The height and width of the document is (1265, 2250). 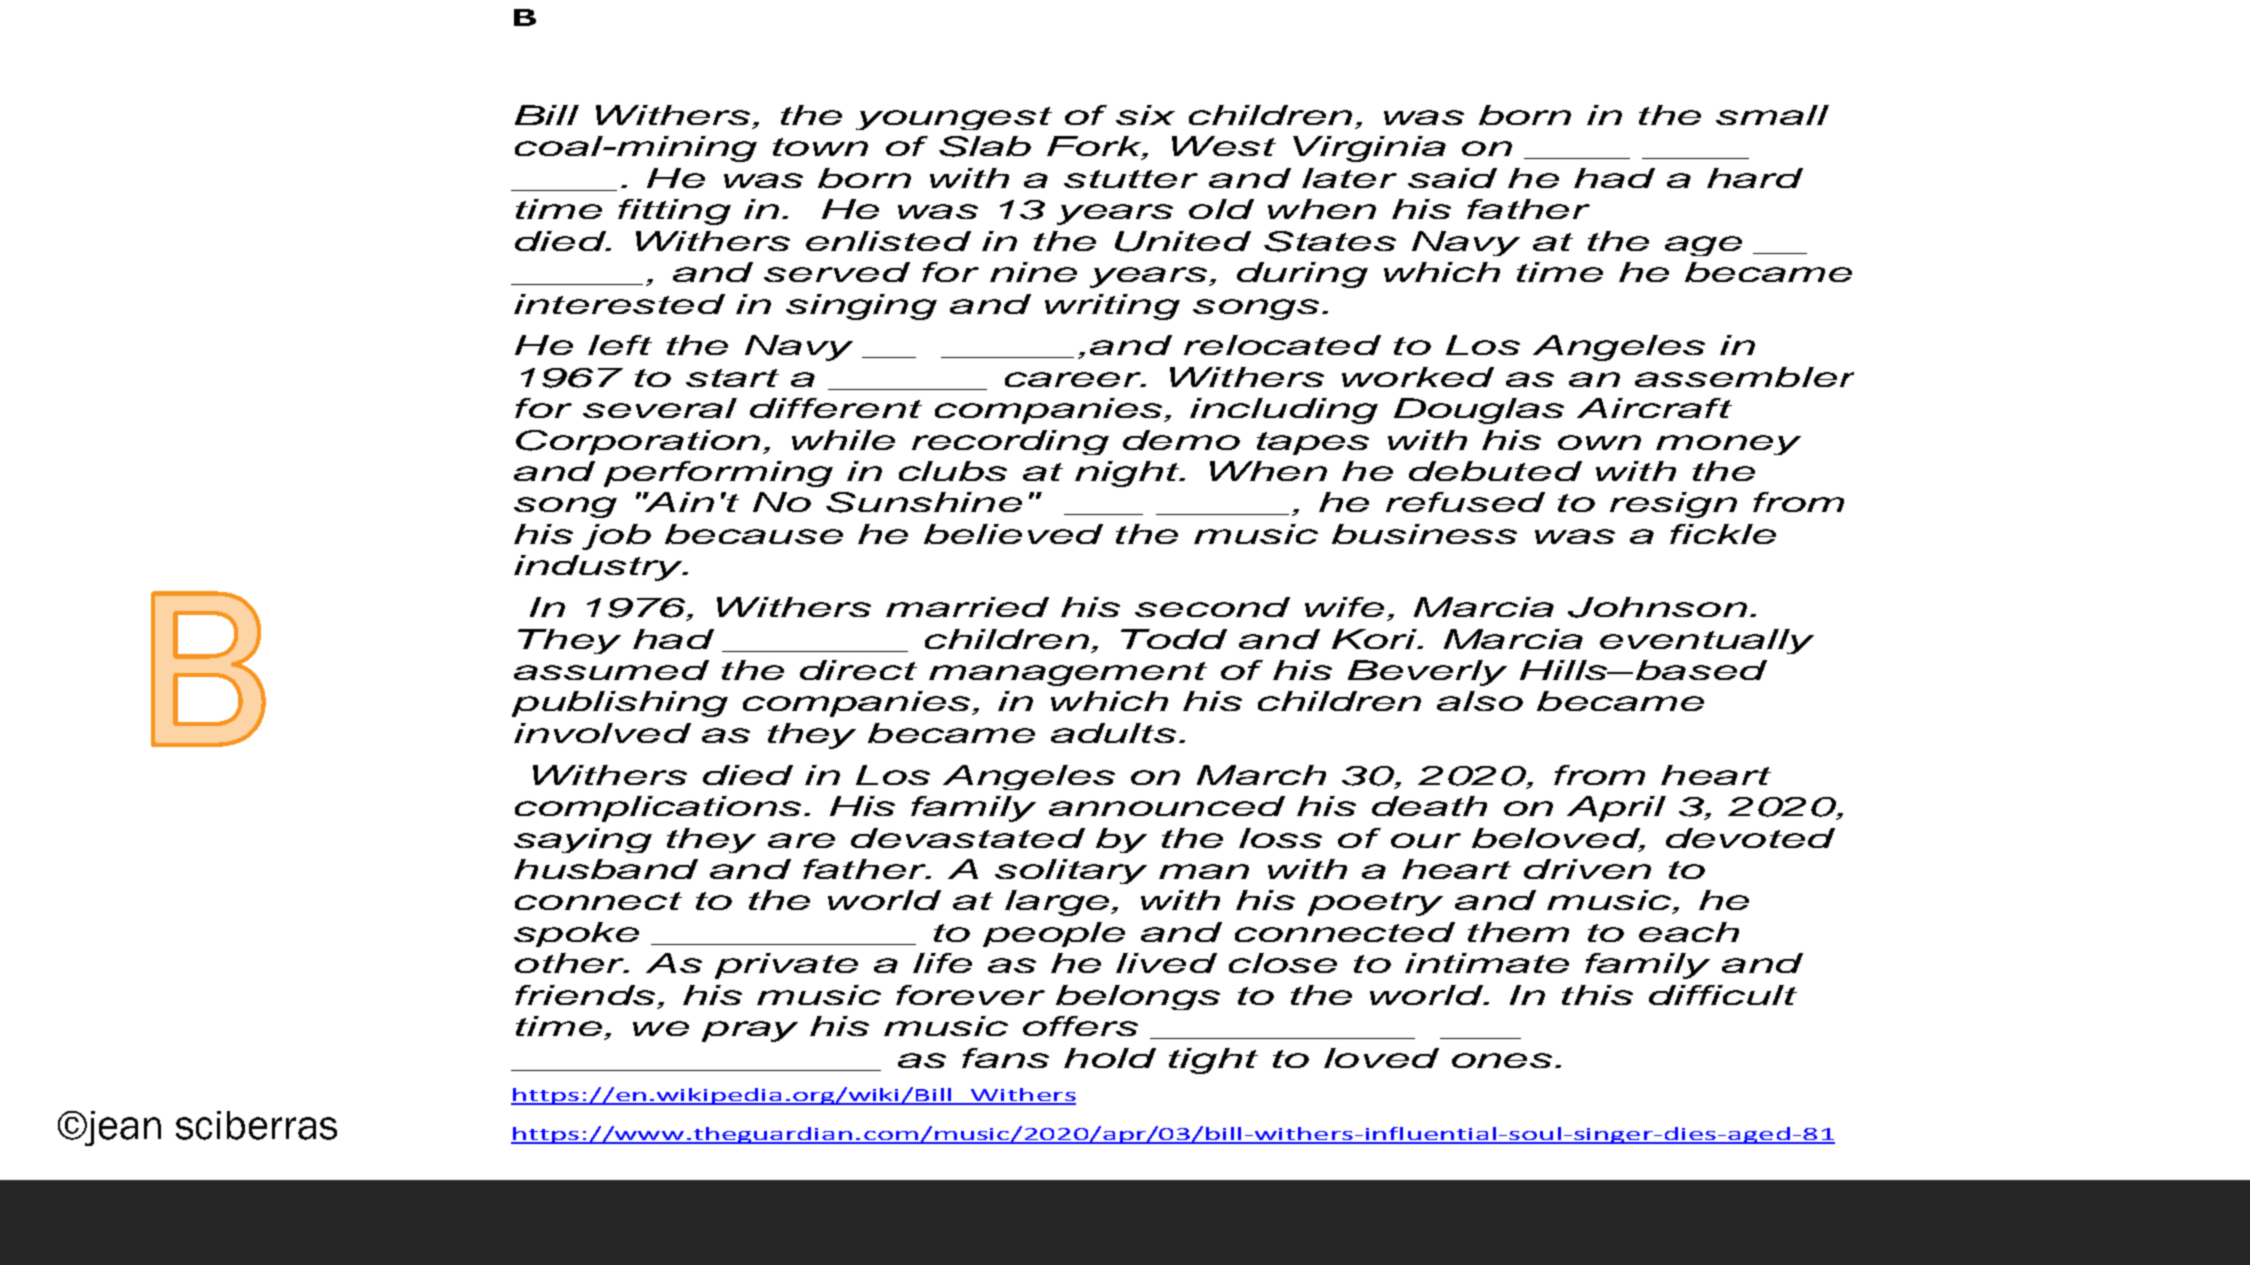 What do you see at coordinates (1212, 607) in the document?
I see `second` at bounding box center [1212, 607].
